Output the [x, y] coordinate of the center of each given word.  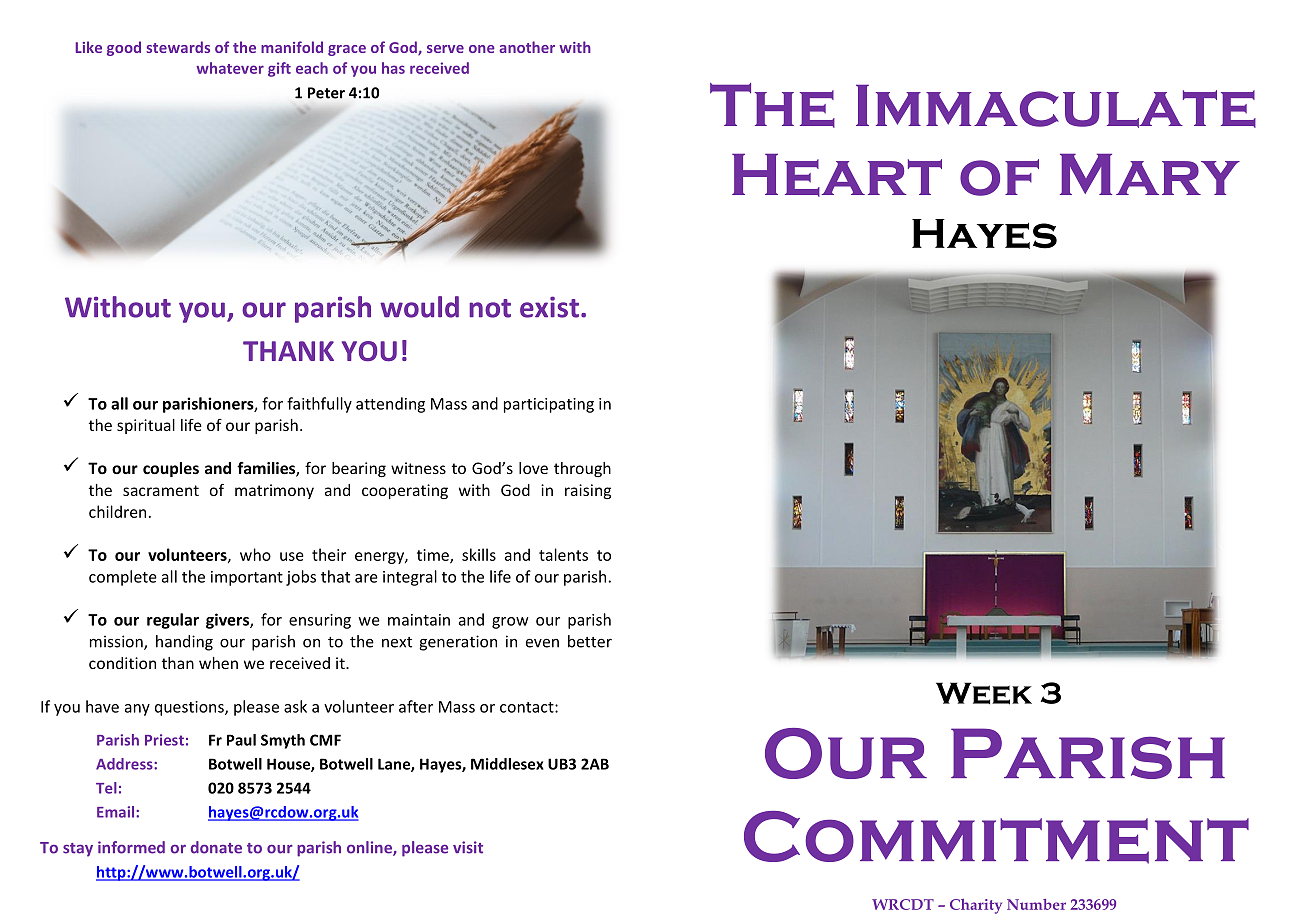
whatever [230, 68]
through [582, 469]
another [527, 47]
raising [588, 491]
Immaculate [1056, 106]
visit [468, 847]
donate [216, 847]
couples [171, 469]
